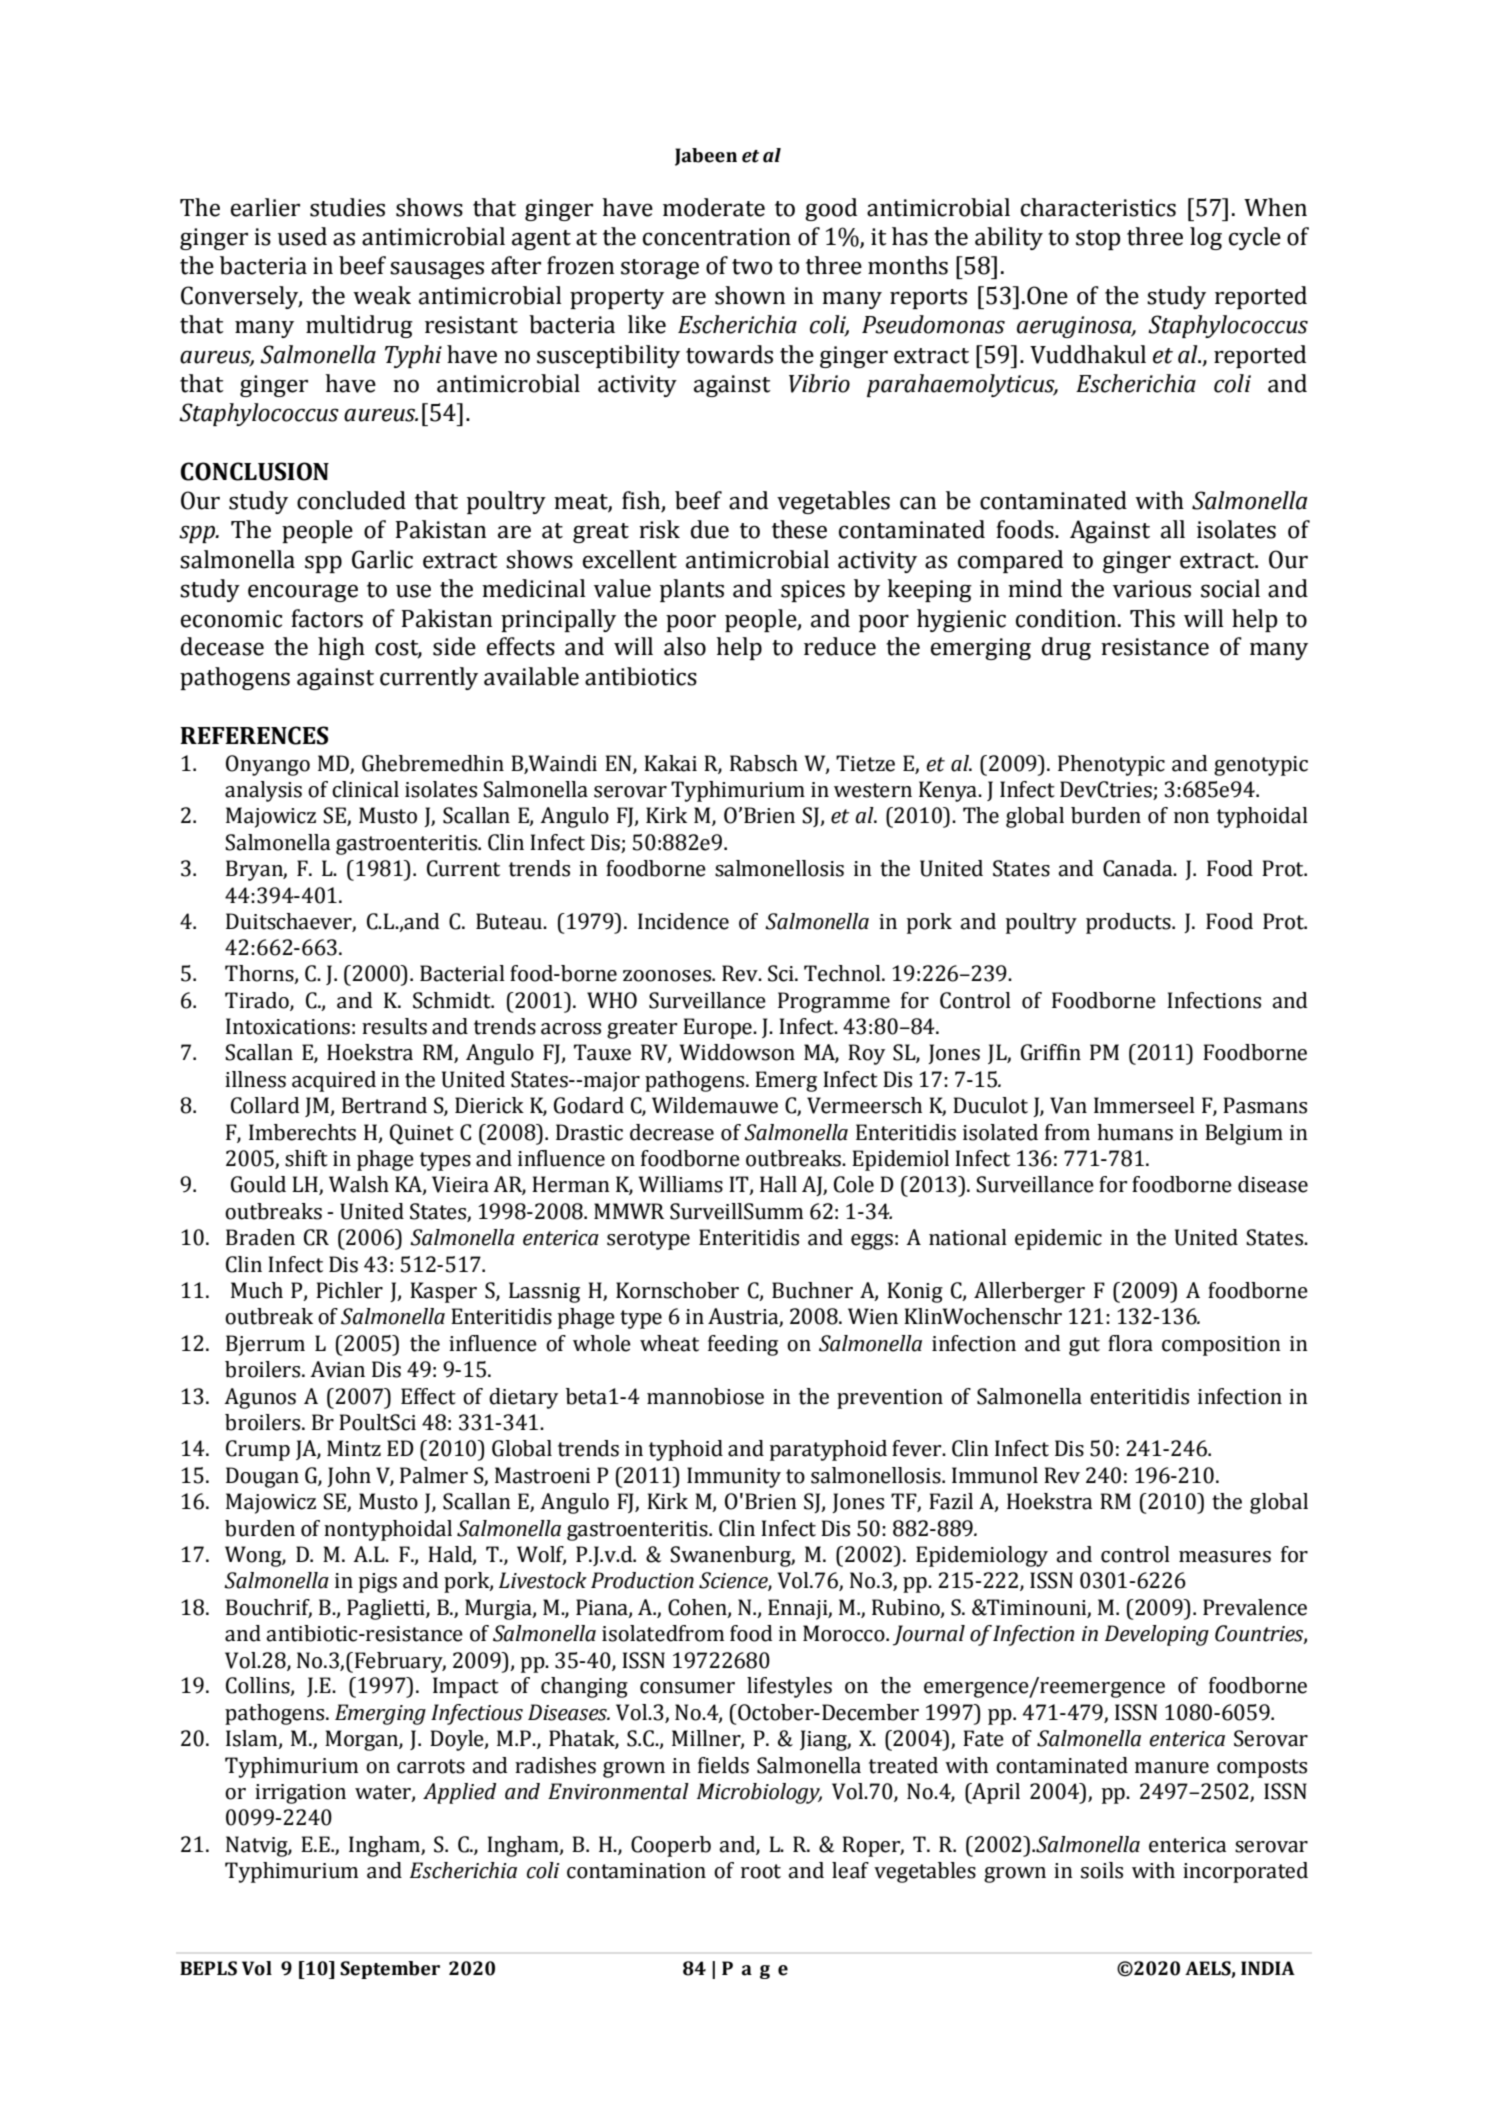 The height and width of the page is (2105, 1487). Describe the element at coordinates (718, 1028) in the page. I see `Europe` at that location.
